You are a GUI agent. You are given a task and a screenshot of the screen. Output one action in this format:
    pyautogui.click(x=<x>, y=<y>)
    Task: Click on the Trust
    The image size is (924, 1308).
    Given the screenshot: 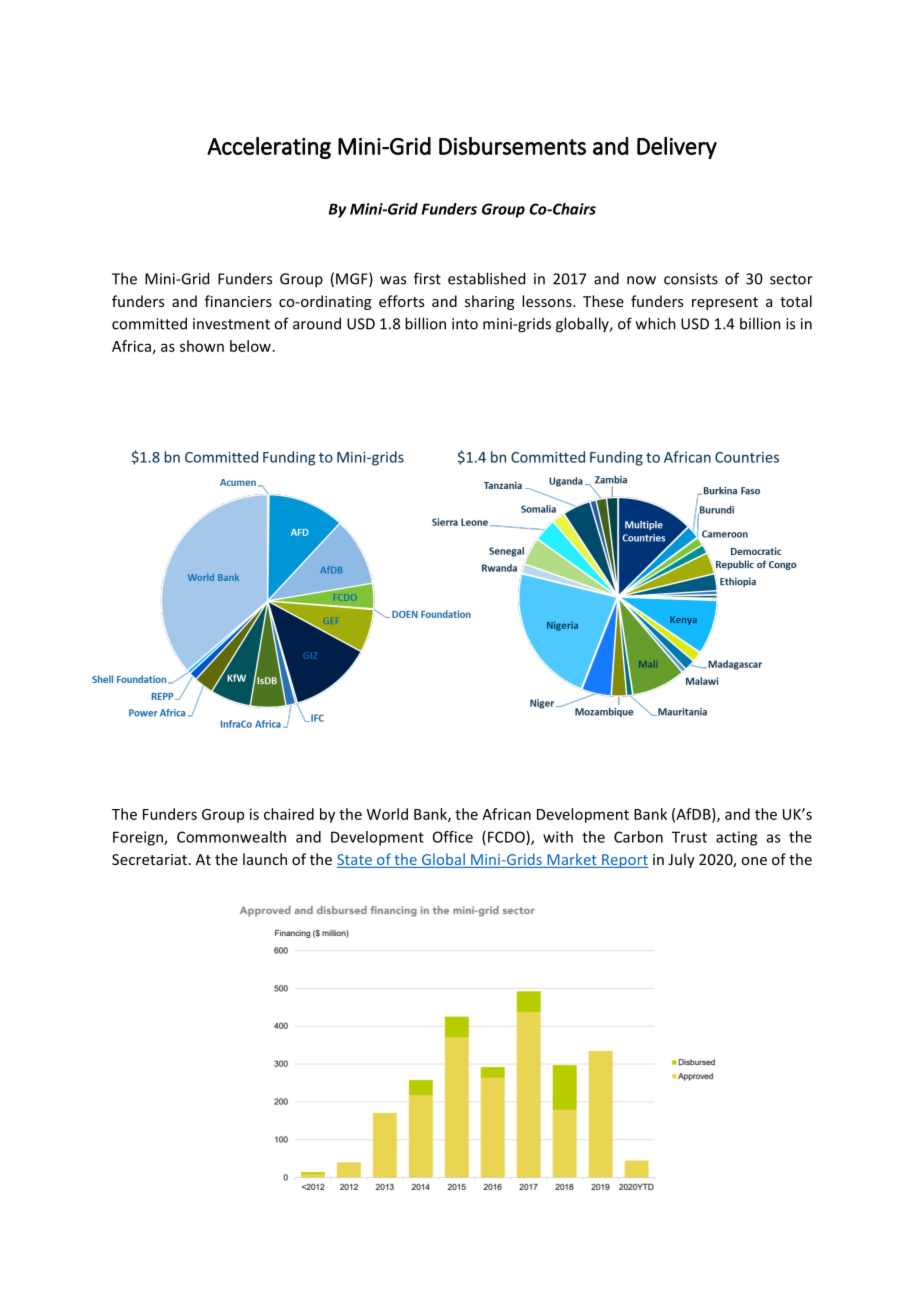 What is the action you would take?
    pyautogui.click(x=689, y=837)
